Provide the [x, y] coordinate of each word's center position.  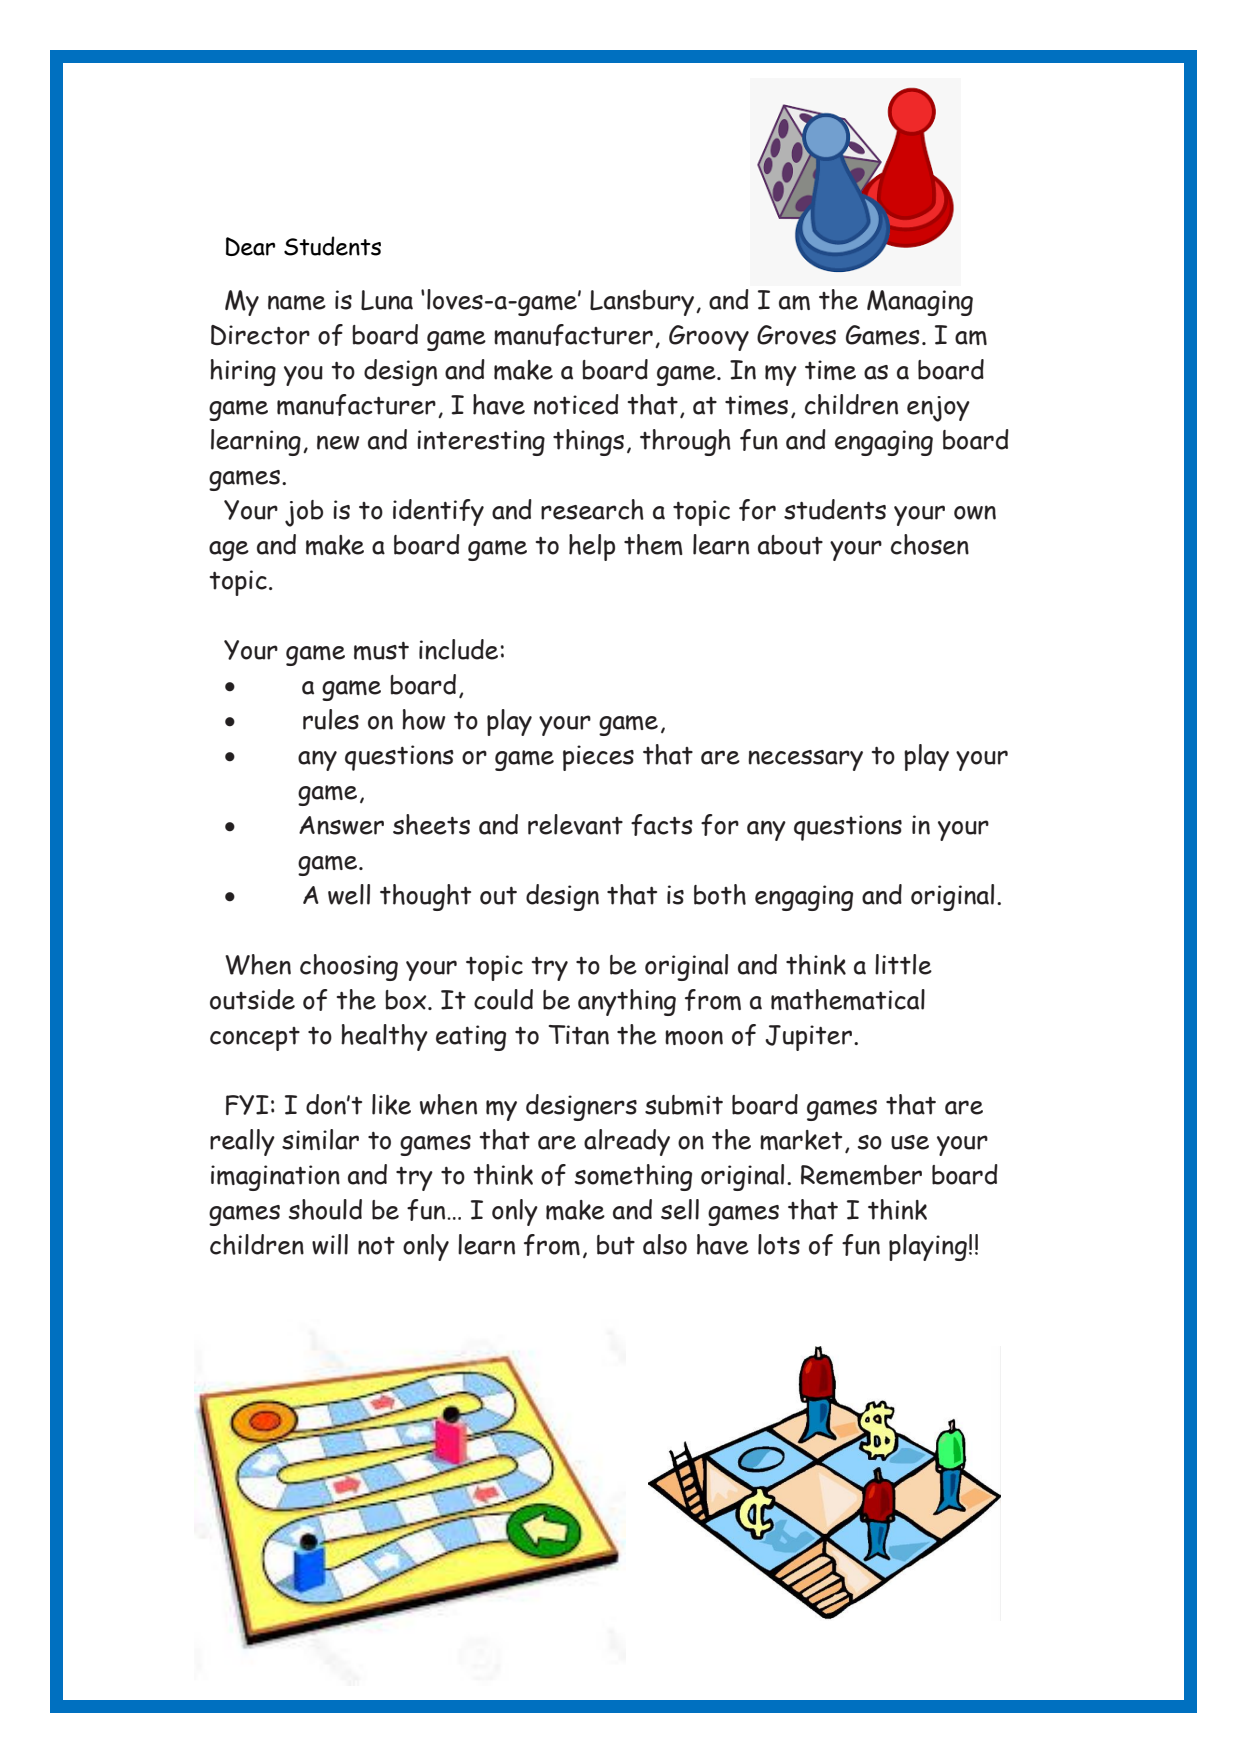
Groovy [709, 338]
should [325, 1209]
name [297, 302]
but [616, 1245]
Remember [861, 1175]
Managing [920, 303]
